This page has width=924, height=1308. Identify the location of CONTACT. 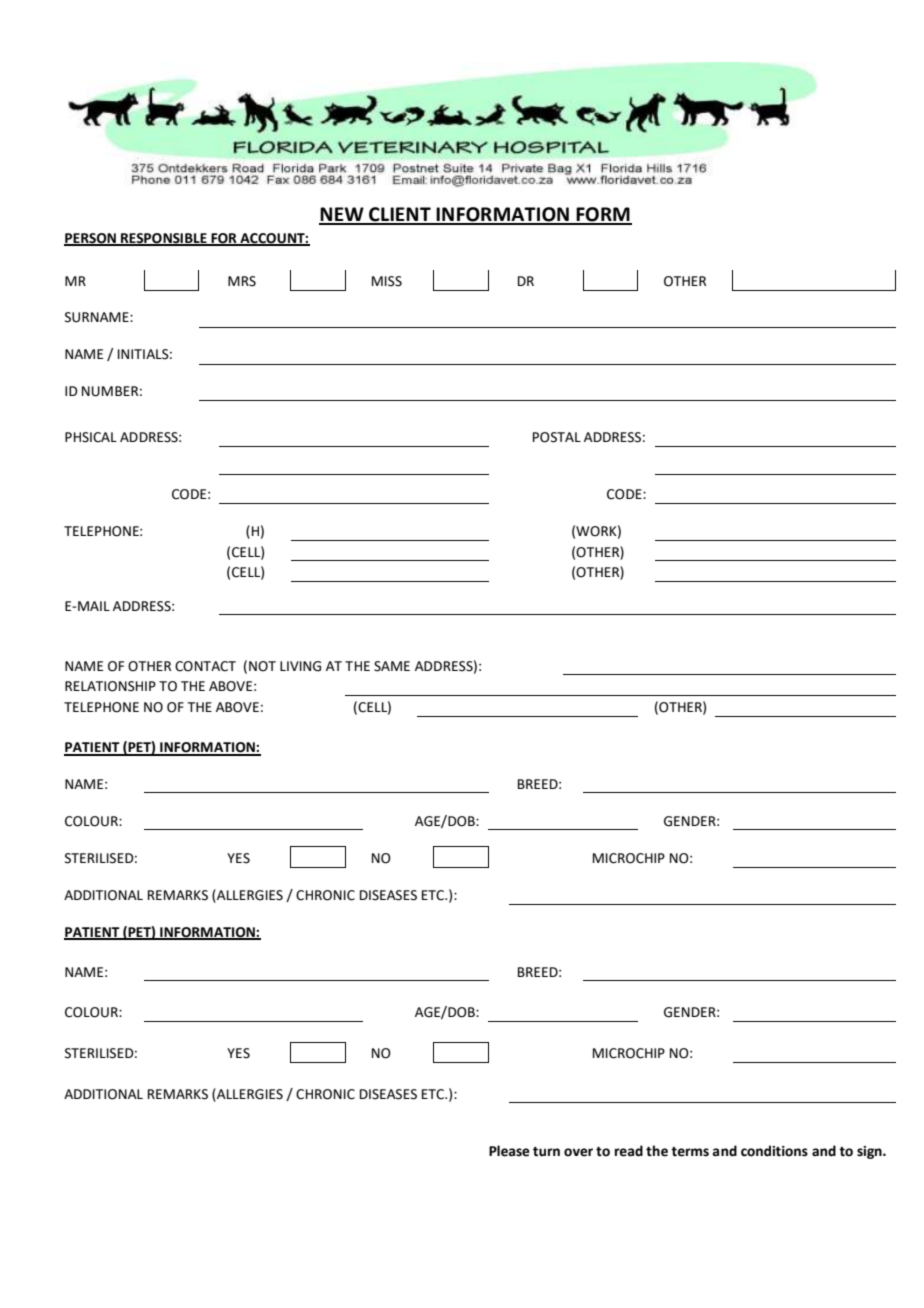
(205, 666).
